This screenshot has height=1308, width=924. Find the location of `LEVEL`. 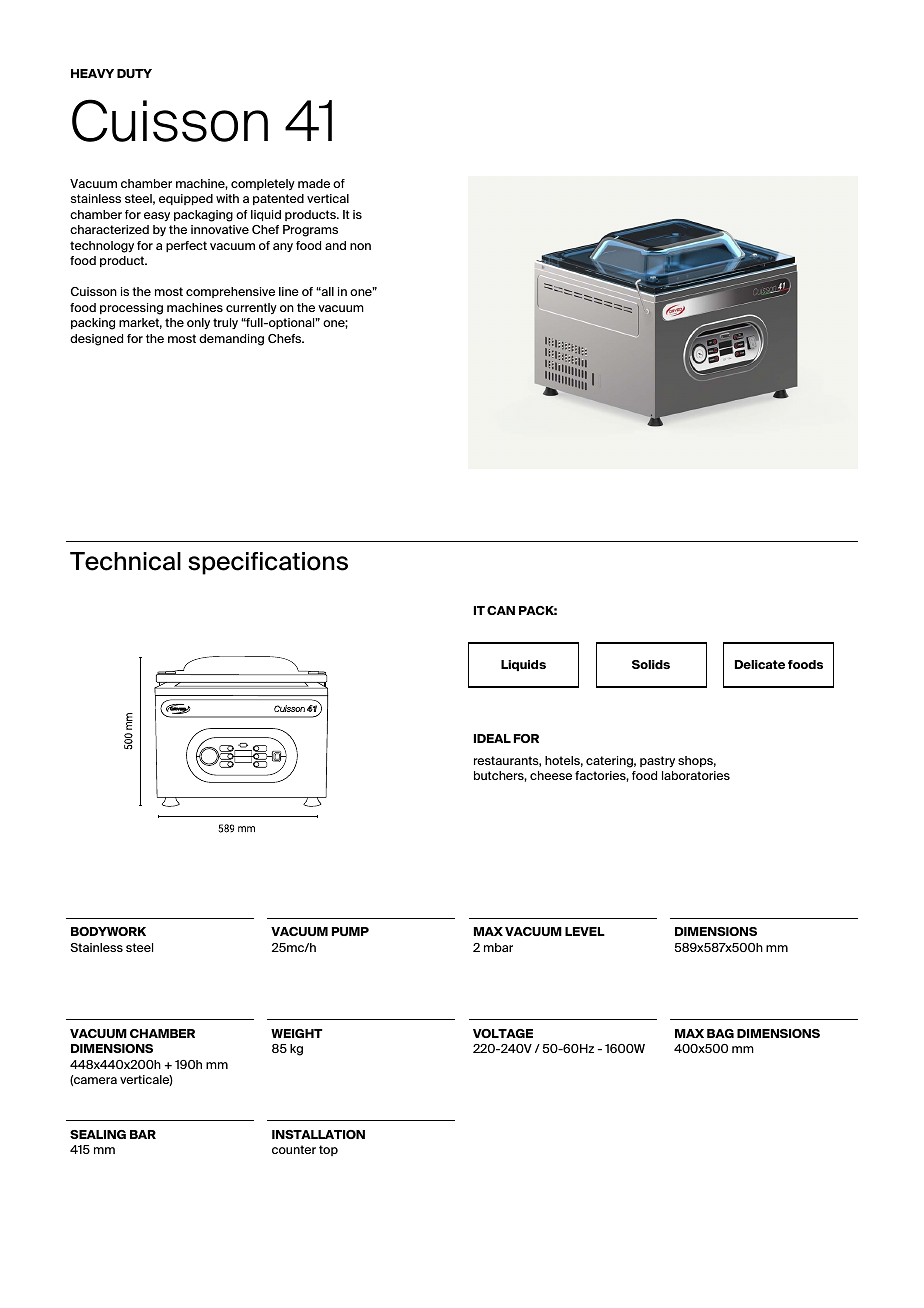

LEVEL is located at coordinates (585, 931).
